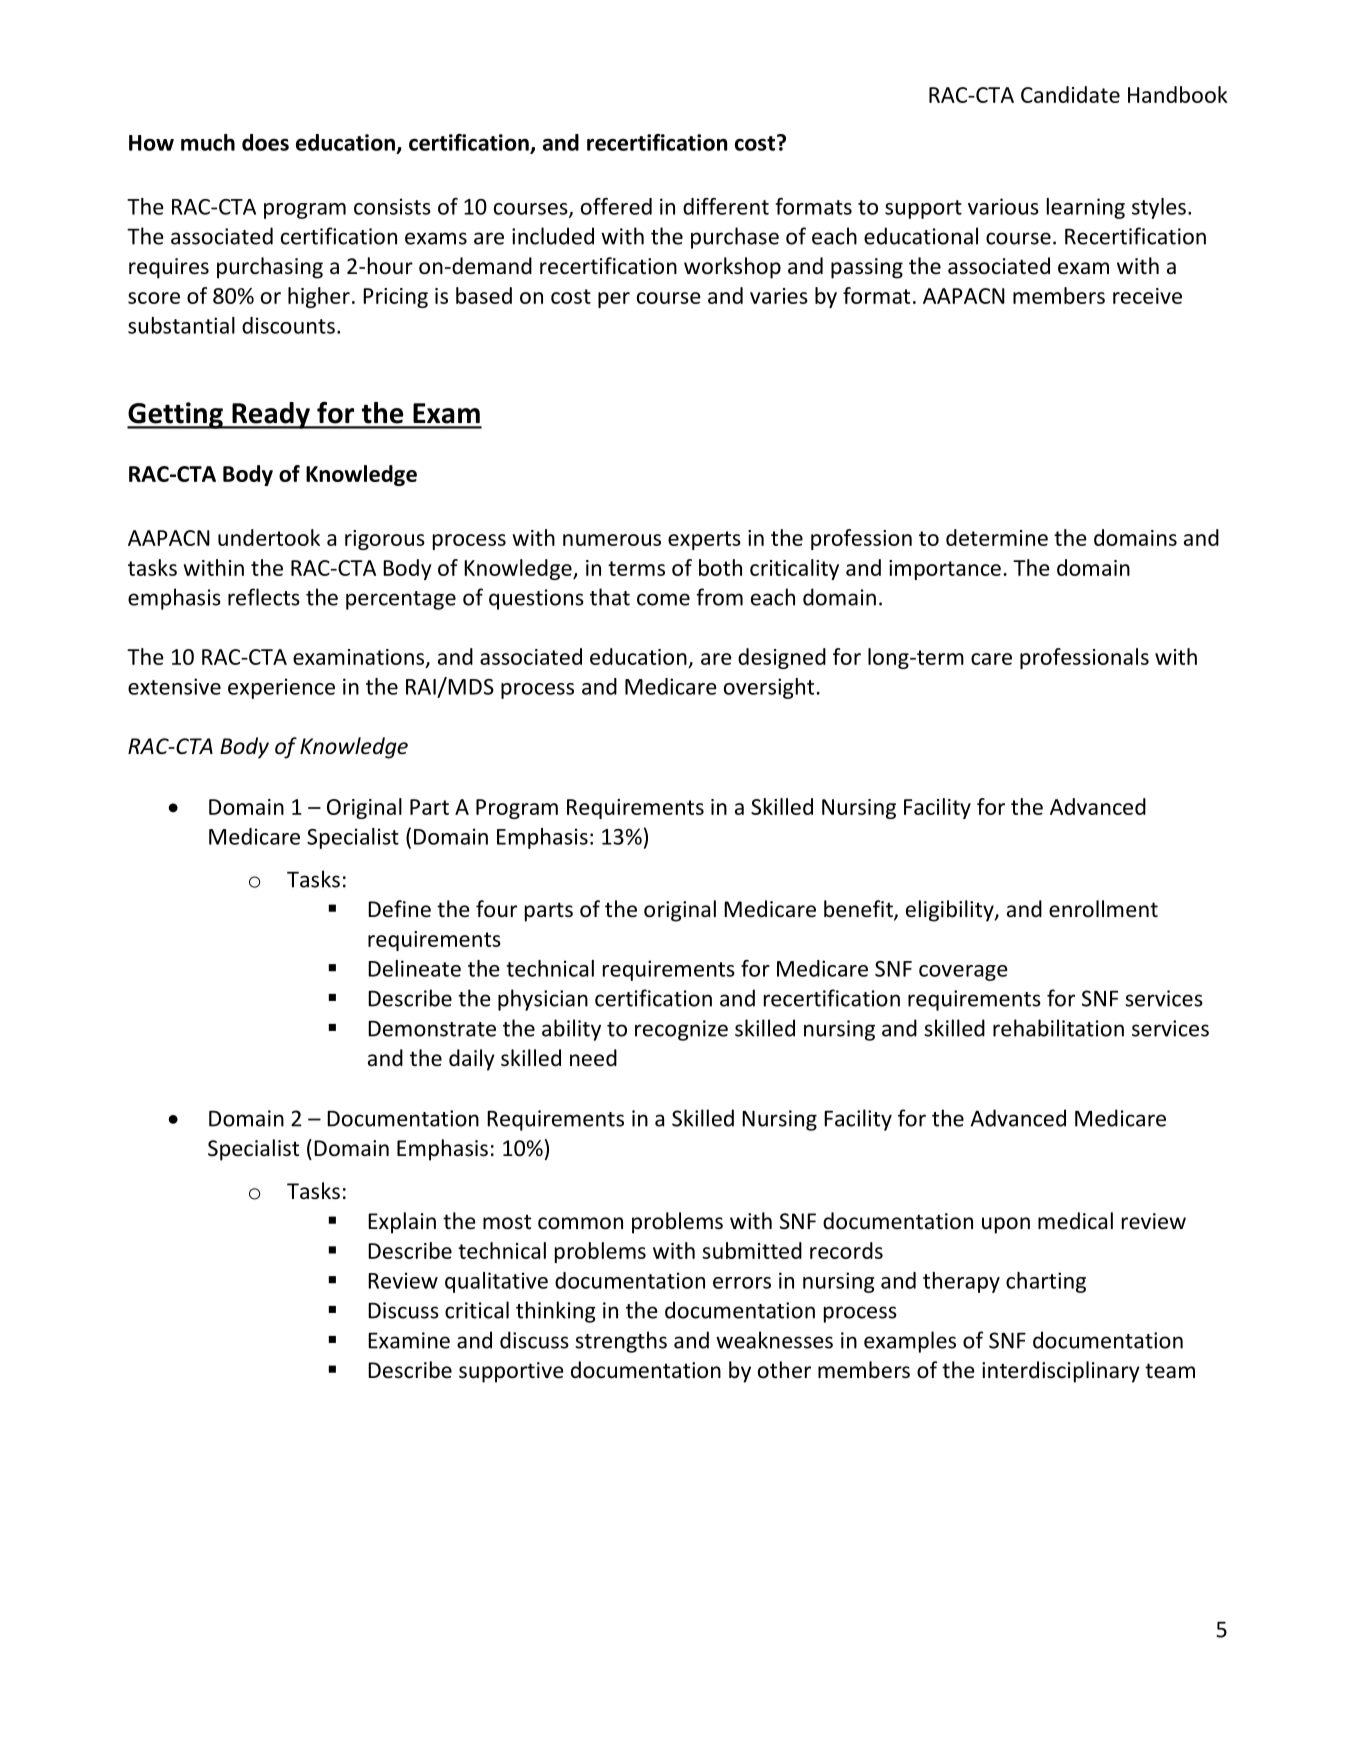  I want to click on importance, so click(945, 570).
